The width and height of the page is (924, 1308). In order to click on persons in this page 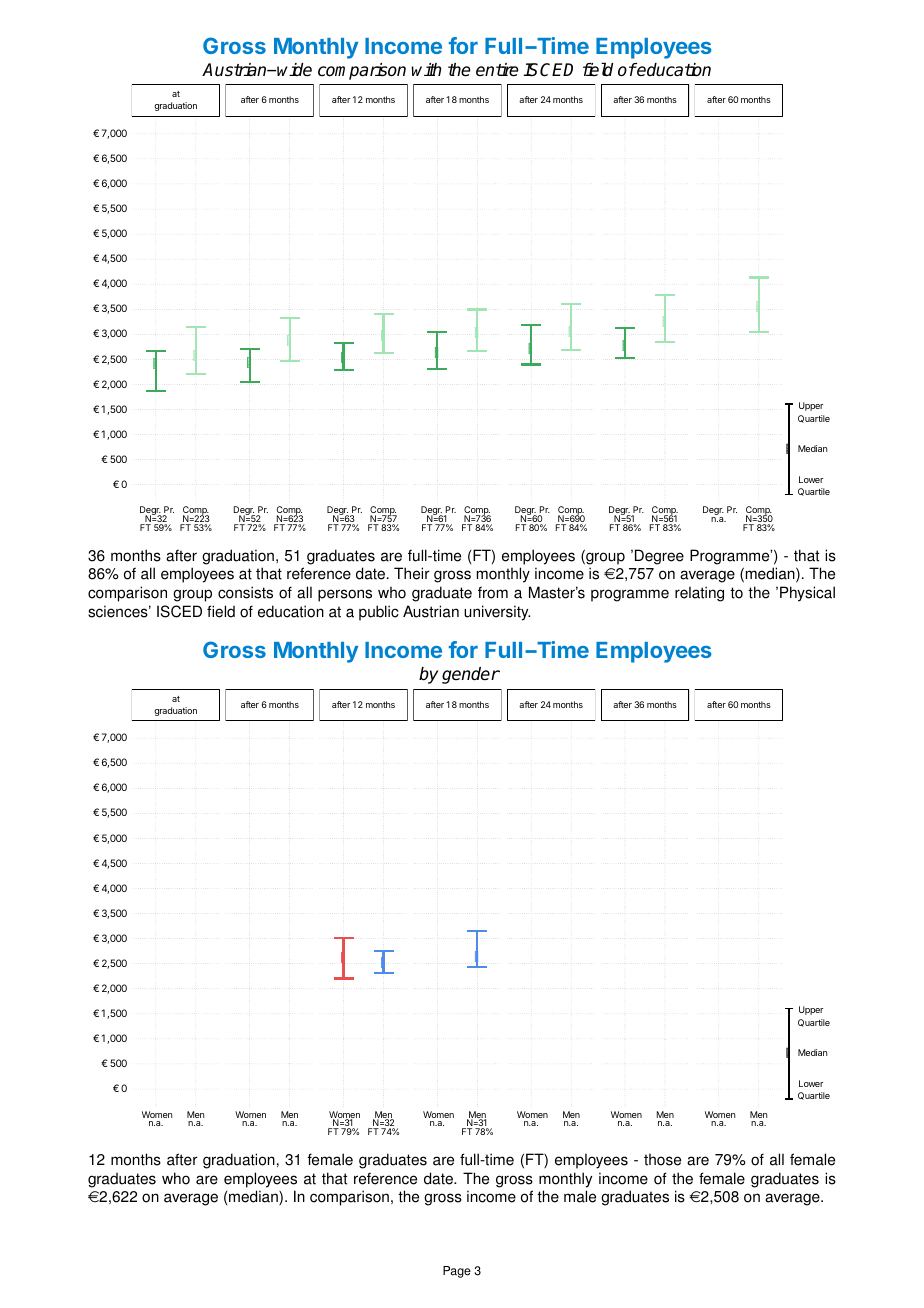, I will do `click(345, 595)`.
